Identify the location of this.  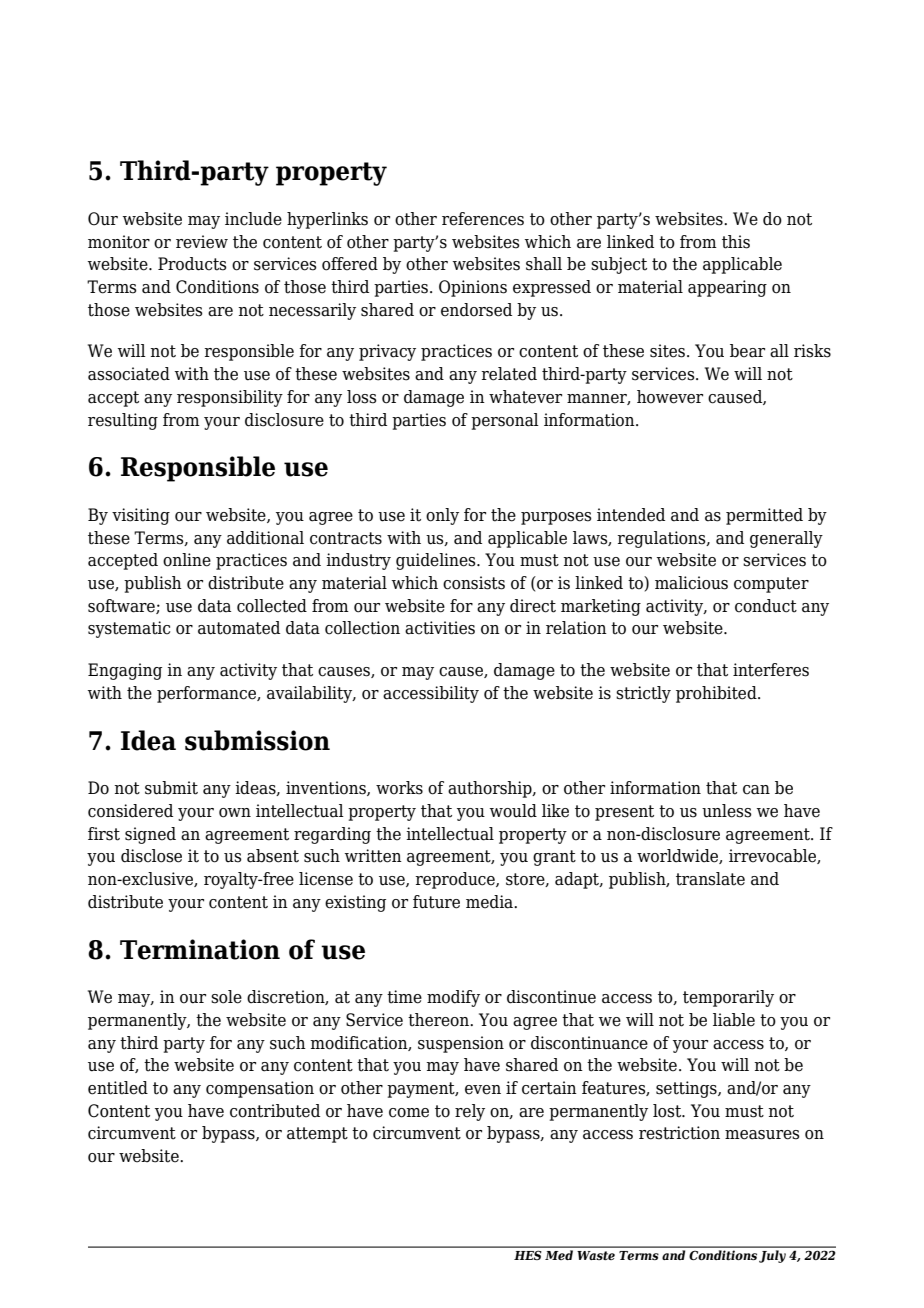
(736, 242).
